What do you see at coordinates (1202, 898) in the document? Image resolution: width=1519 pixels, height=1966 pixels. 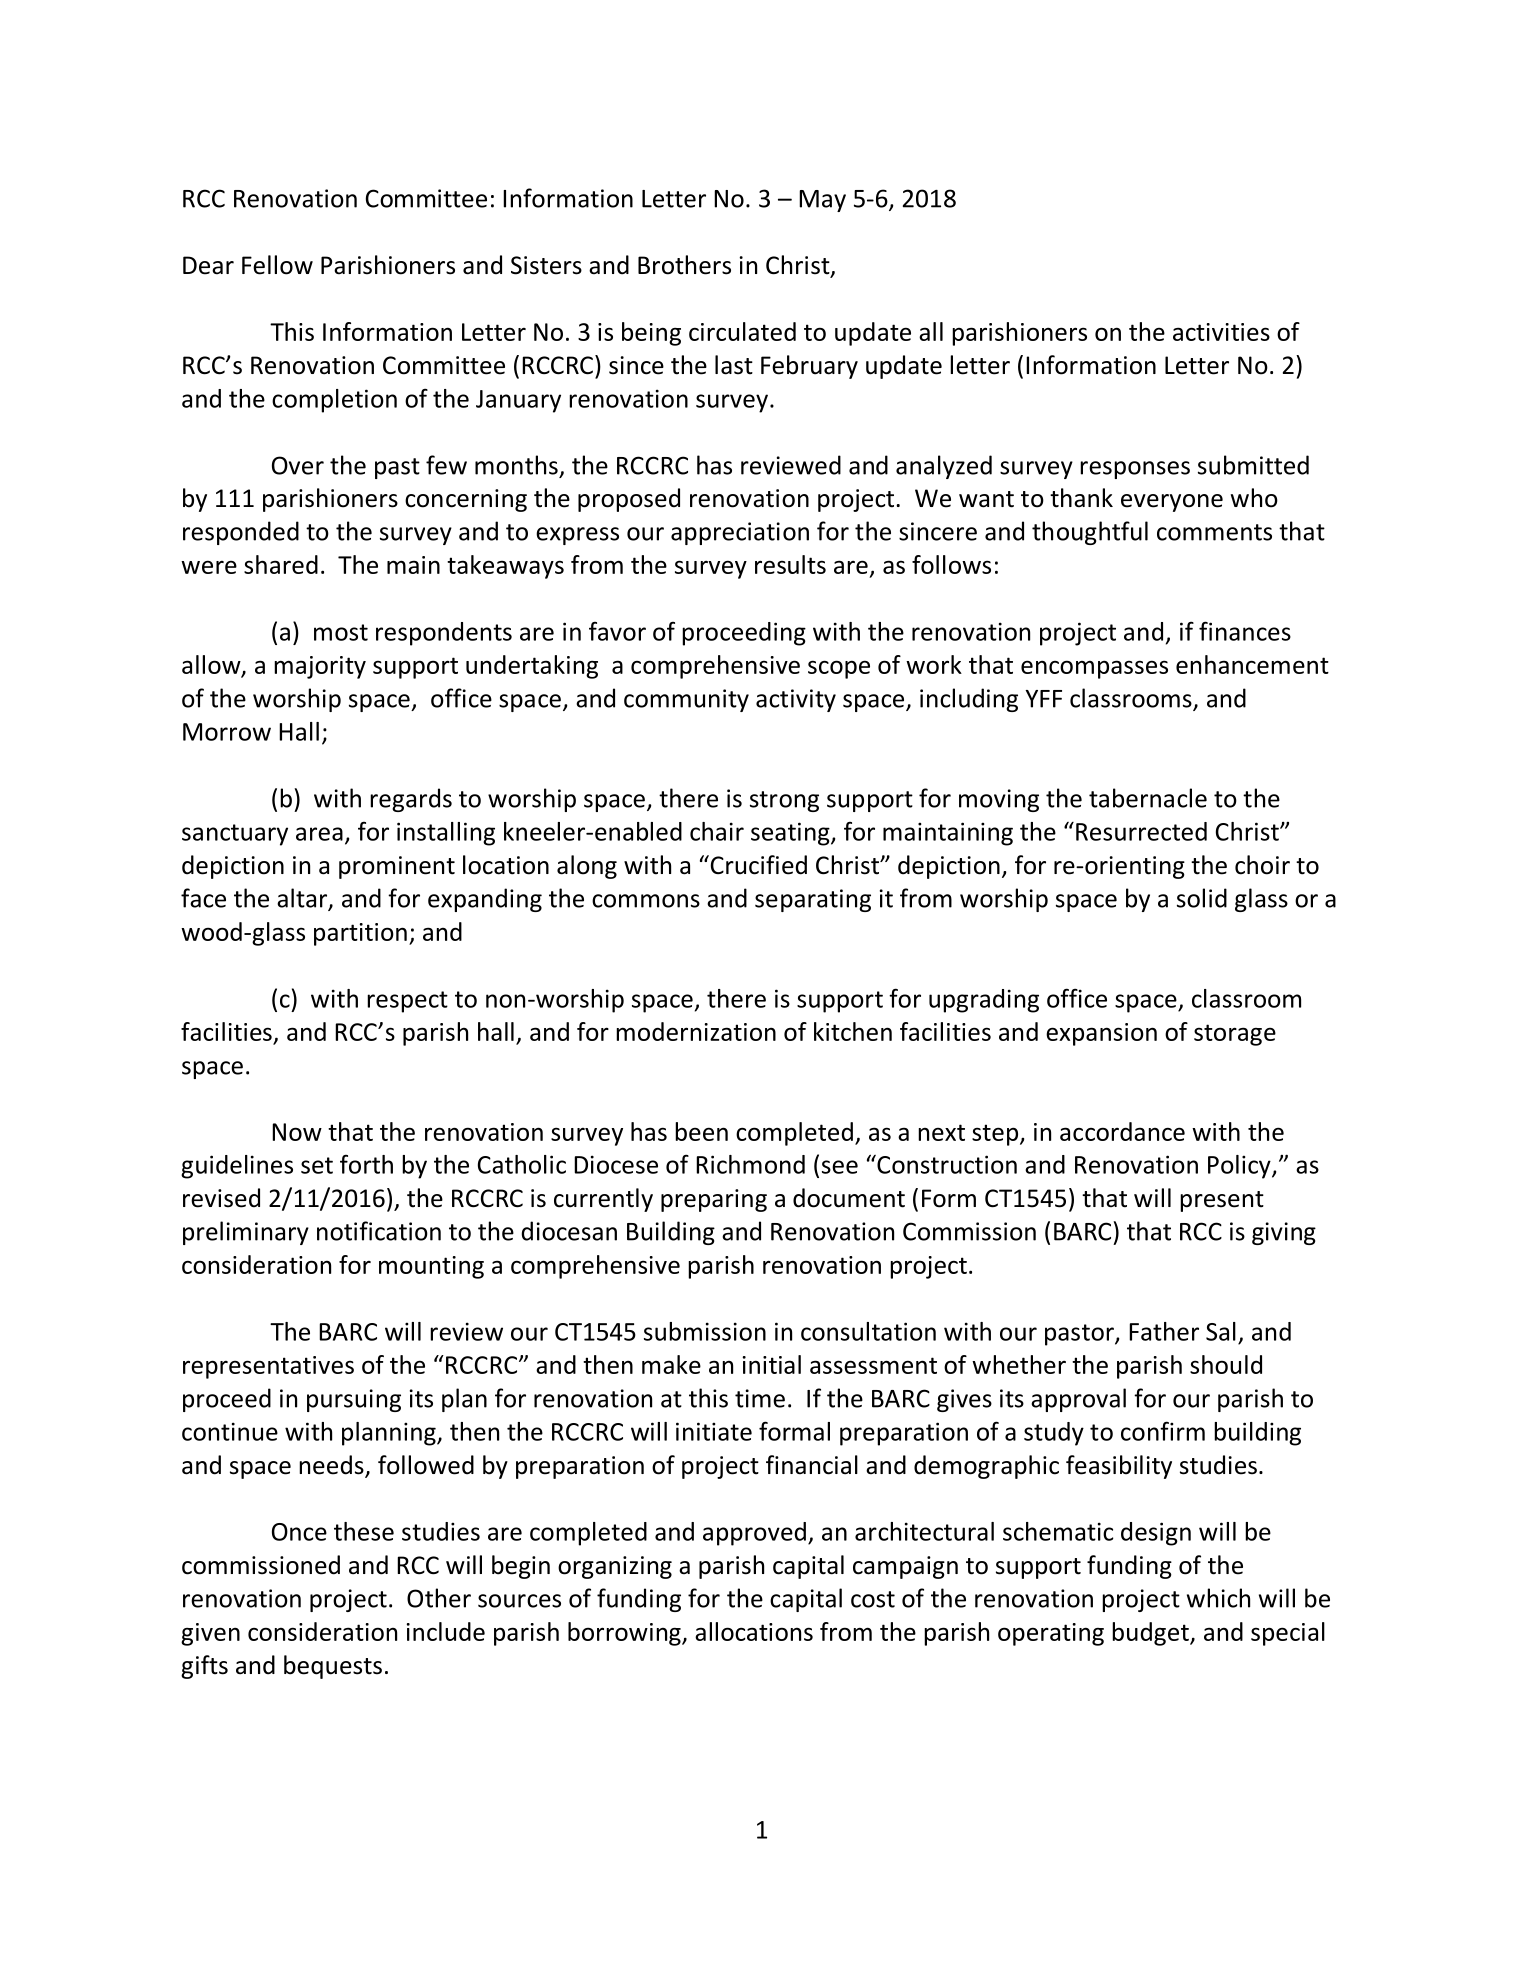 I see `solid` at bounding box center [1202, 898].
